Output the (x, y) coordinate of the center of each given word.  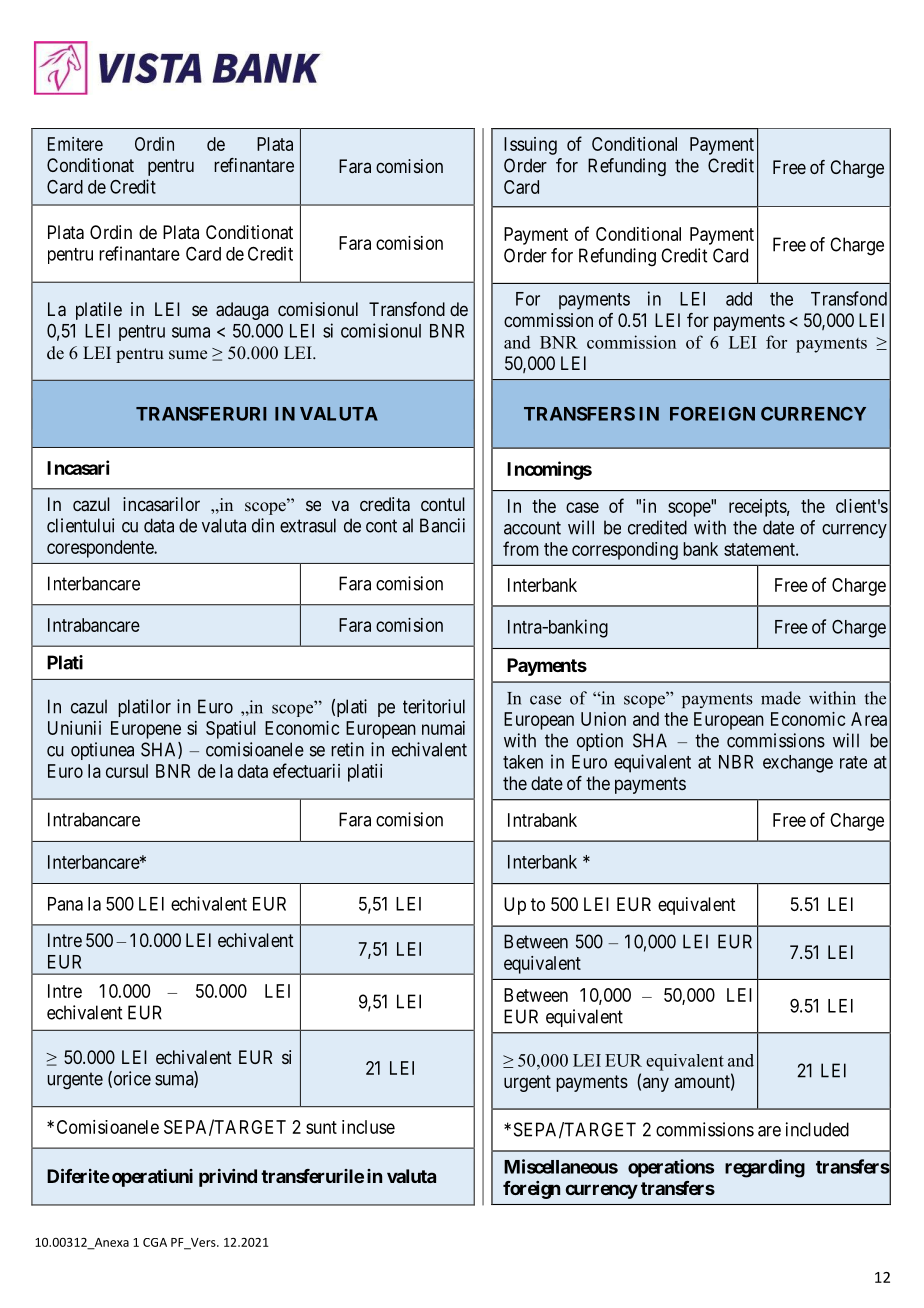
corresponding (625, 551)
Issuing (530, 146)
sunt (321, 1127)
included (817, 1129)
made (781, 698)
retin (347, 749)
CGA (155, 1242)
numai (443, 728)
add (739, 299)
